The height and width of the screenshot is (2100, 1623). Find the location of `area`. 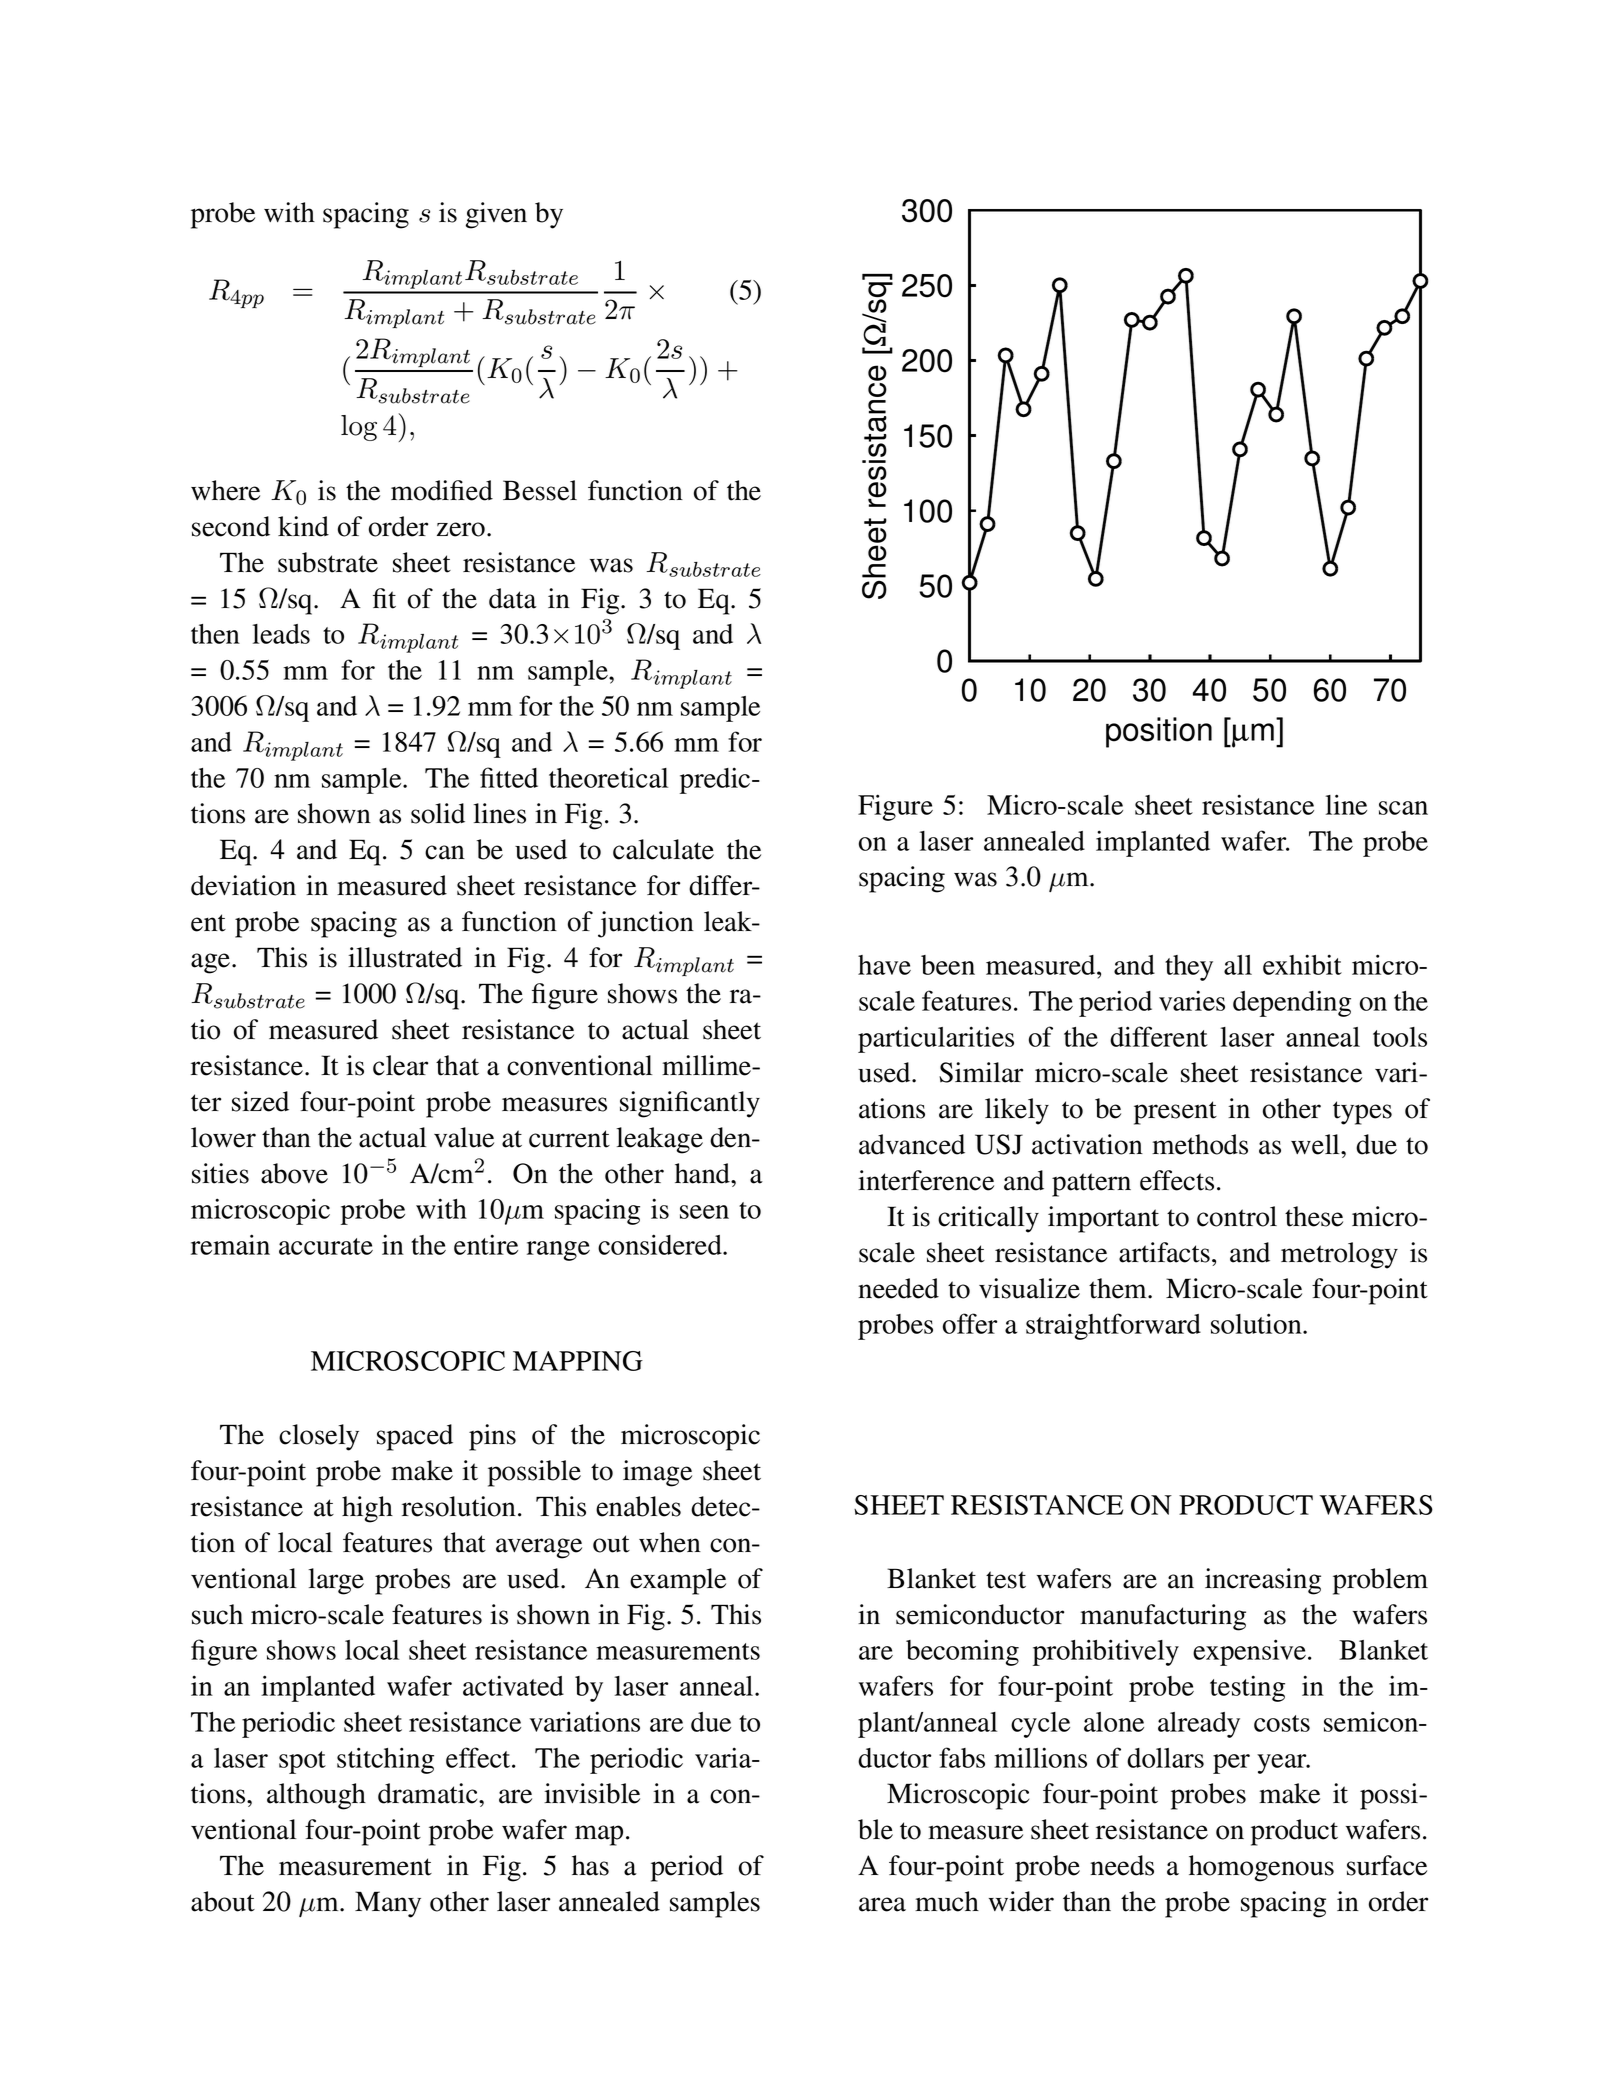

area is located at coordinates (882, 1904).
